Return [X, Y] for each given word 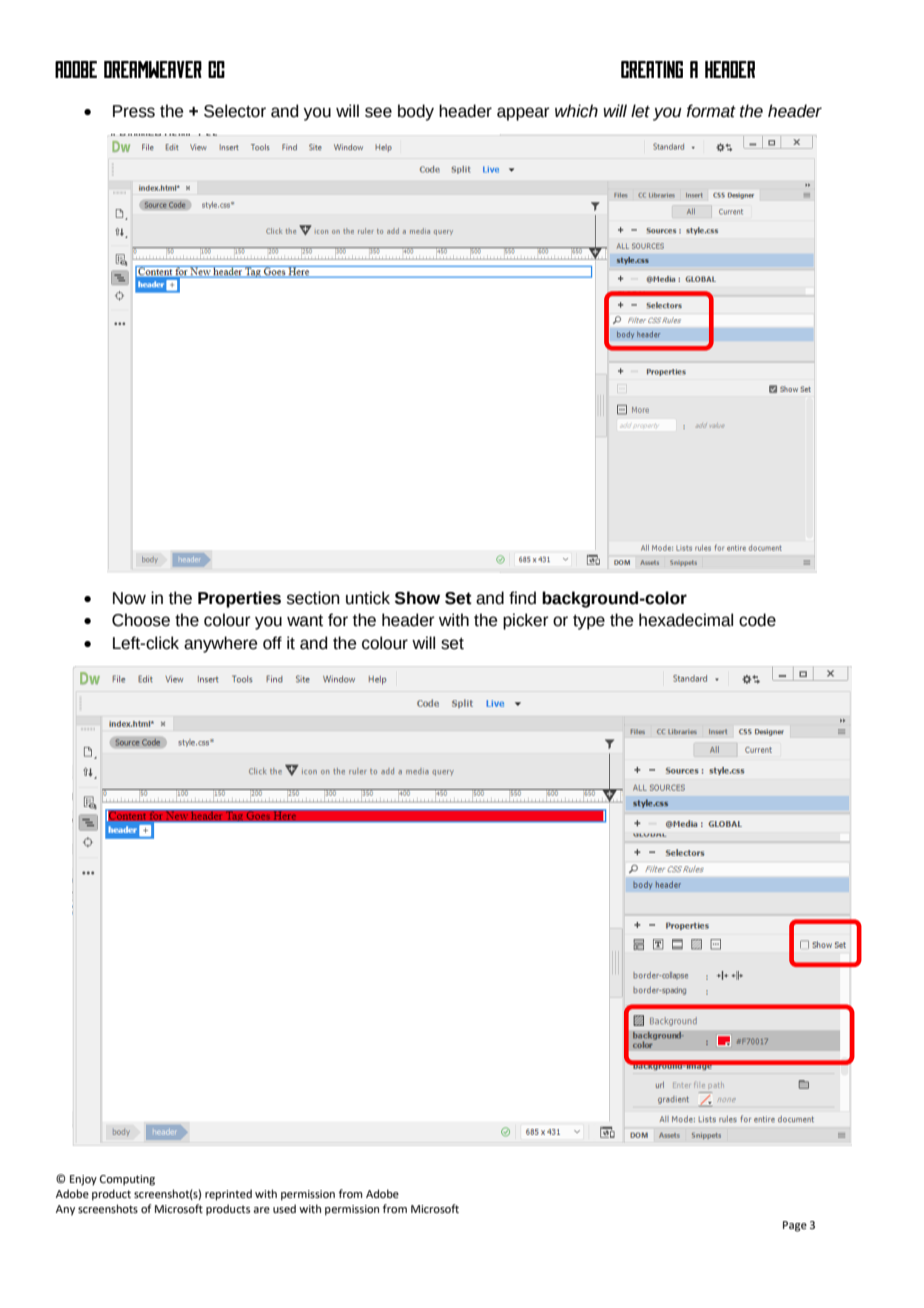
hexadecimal [686, 620]
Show [417, 598]
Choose [141, 620]
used [284, 1208]
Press [134, 111]
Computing [127, 1180]
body [416, 112]
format [711, 111]
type [589, 622]
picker [526, 621]
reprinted [228, 1195]
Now [129, 598]
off [272, 643]
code [757, 620]
